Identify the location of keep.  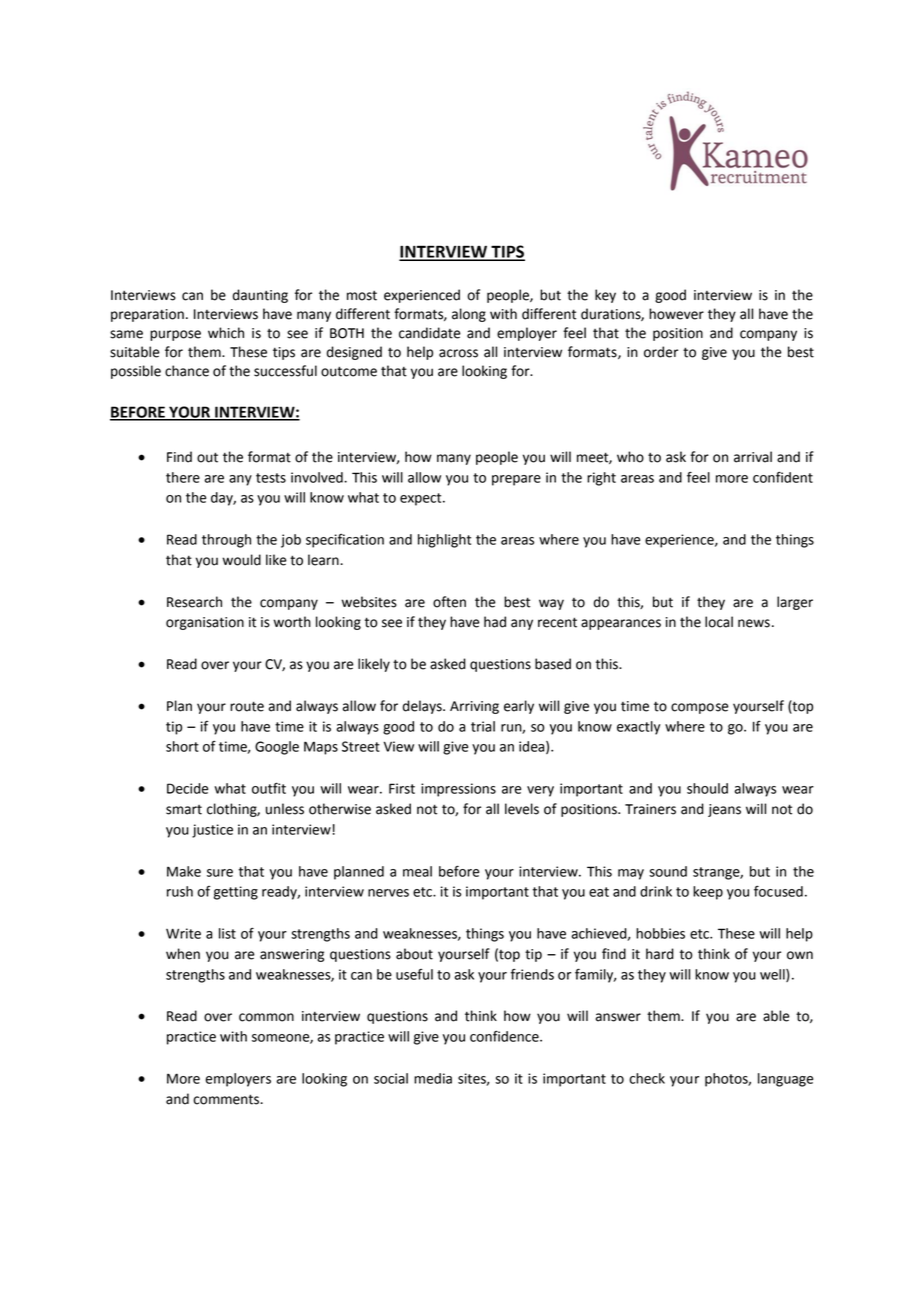
(708, 893).
